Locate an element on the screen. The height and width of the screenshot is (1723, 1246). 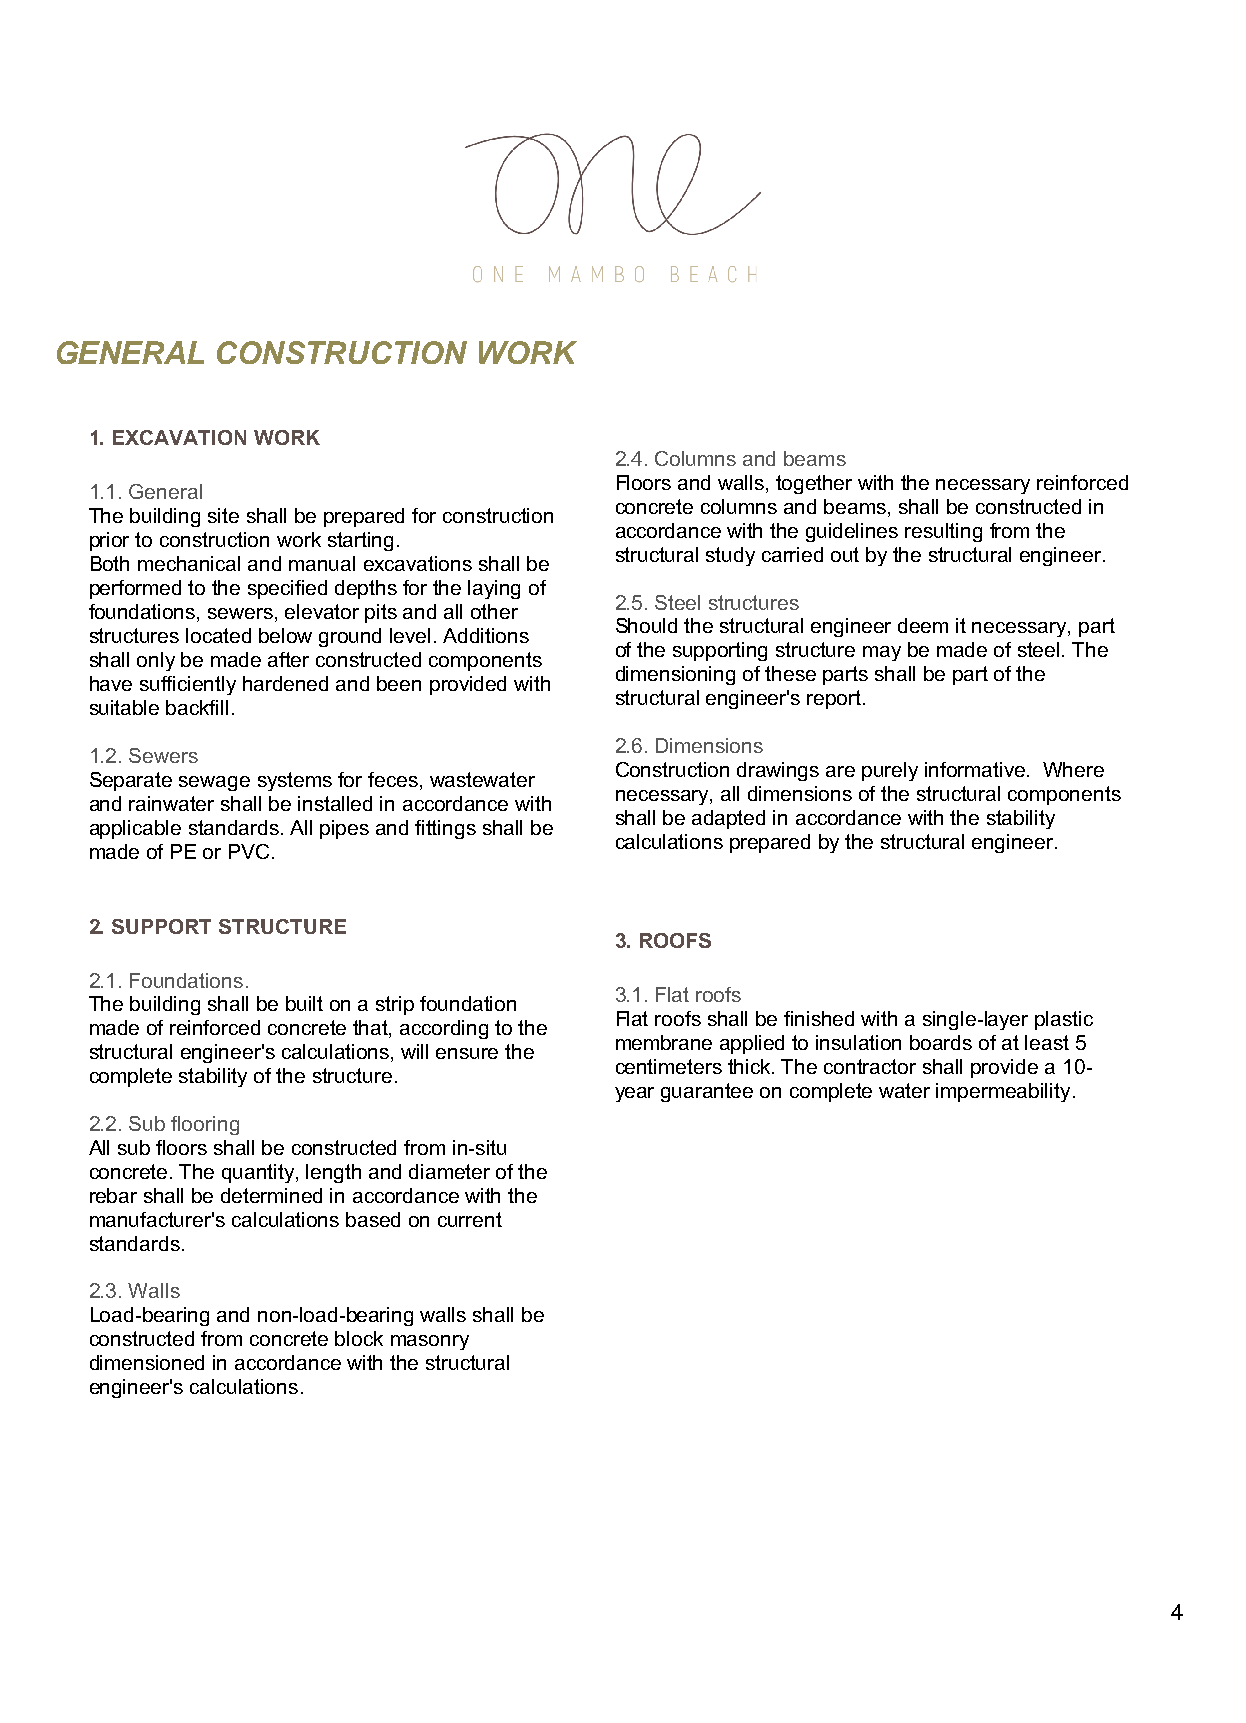
flooring is located at coordinates (205, 1125).
